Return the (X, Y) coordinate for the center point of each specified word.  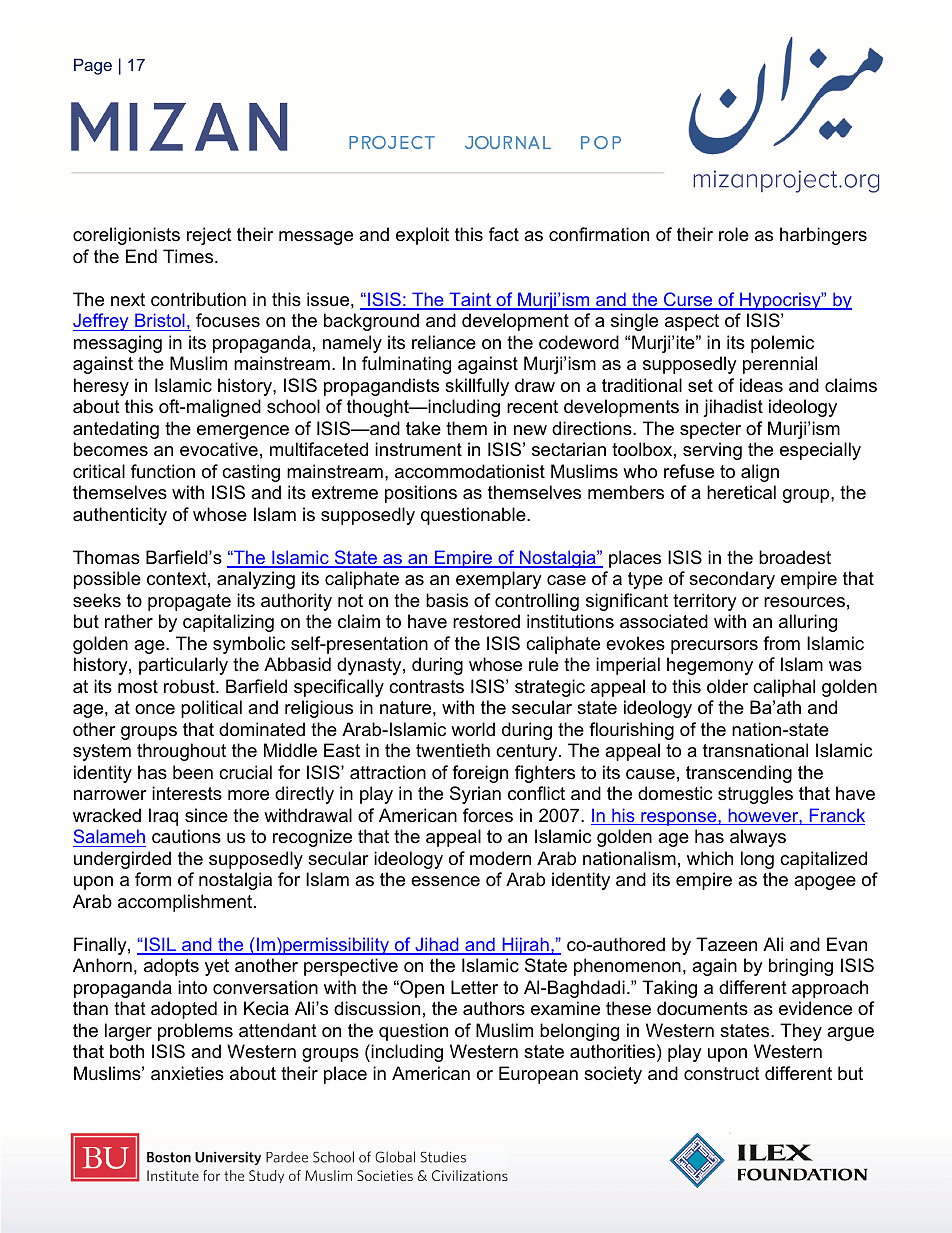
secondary (732, 580)
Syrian (475, 795)
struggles (755, 795)
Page (93, 66)
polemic (782, 344)
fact (504, 234)
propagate (189, 602)
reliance (444, 342)
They (801, 1032)
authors (494, 1008)
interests (187, 793)
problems (195, 1032)
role (734, 234)
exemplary (499, 580)
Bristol (160, 320)
